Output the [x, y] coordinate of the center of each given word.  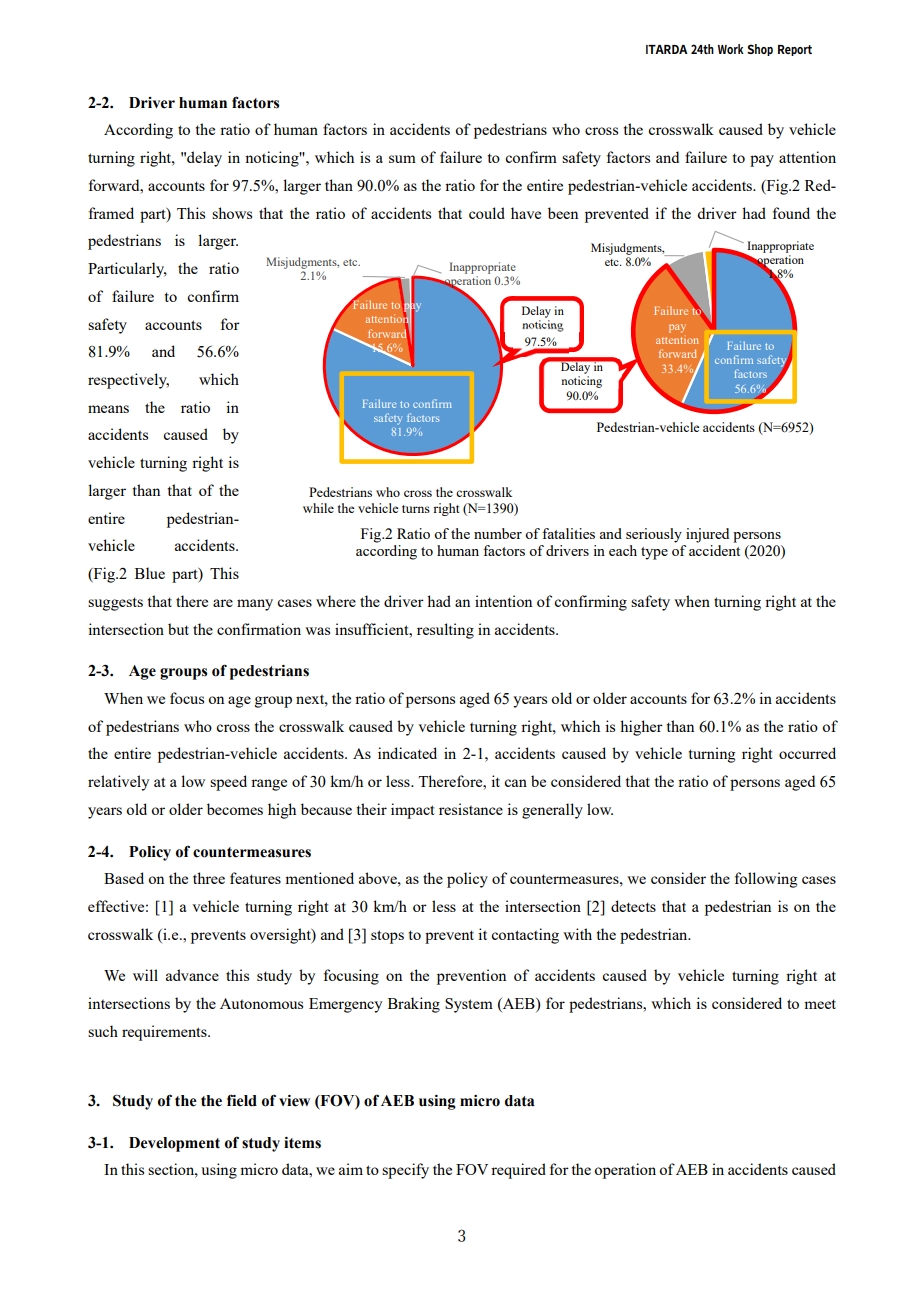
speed [228, 783]
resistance [471, 809]
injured [707, 535]
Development [174, 1144]
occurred [807, 753]
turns [416, 509]
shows [232, 213]
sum [402, 159]
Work [731, 49]
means [108, 409]
